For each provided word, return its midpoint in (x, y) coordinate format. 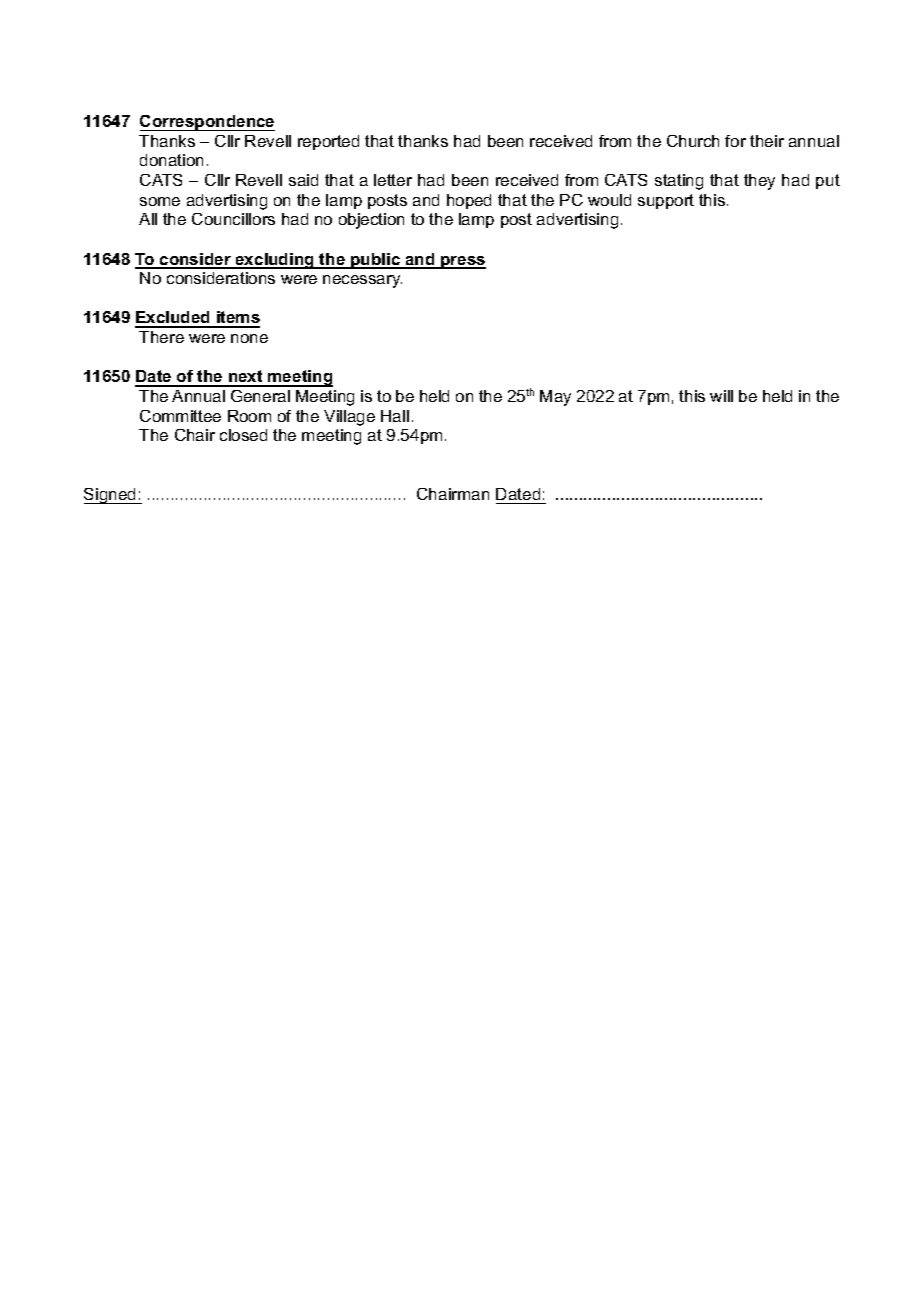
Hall (395, 416)
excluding (275, 261)
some (160, 201)
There (161, 337)
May (555, 398)
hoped (469, 201)
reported (328, 142)
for (735, 141)
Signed (111, 496)
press (462, 262)
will (721, 396)
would (609, 200)
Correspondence (207, 123)
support (666, 201)
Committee (180, 416)
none (249, 338)
